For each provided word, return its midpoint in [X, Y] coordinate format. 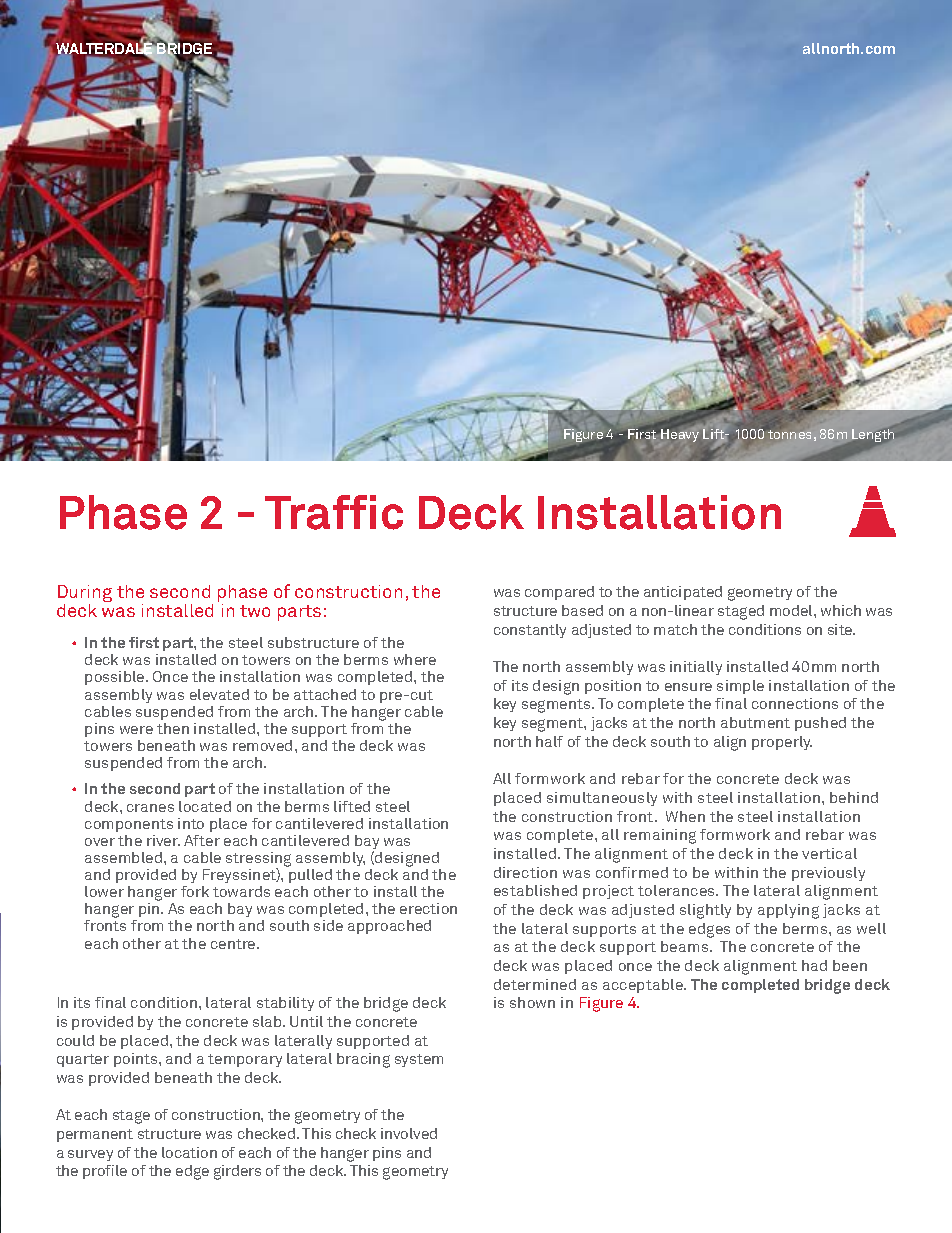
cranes [150, 808]
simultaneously [602, 799]
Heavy [679, 434]
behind [854, 797]
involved [409, 1133]
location [189, 1152]
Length [873, 437]
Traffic [334, 512]
